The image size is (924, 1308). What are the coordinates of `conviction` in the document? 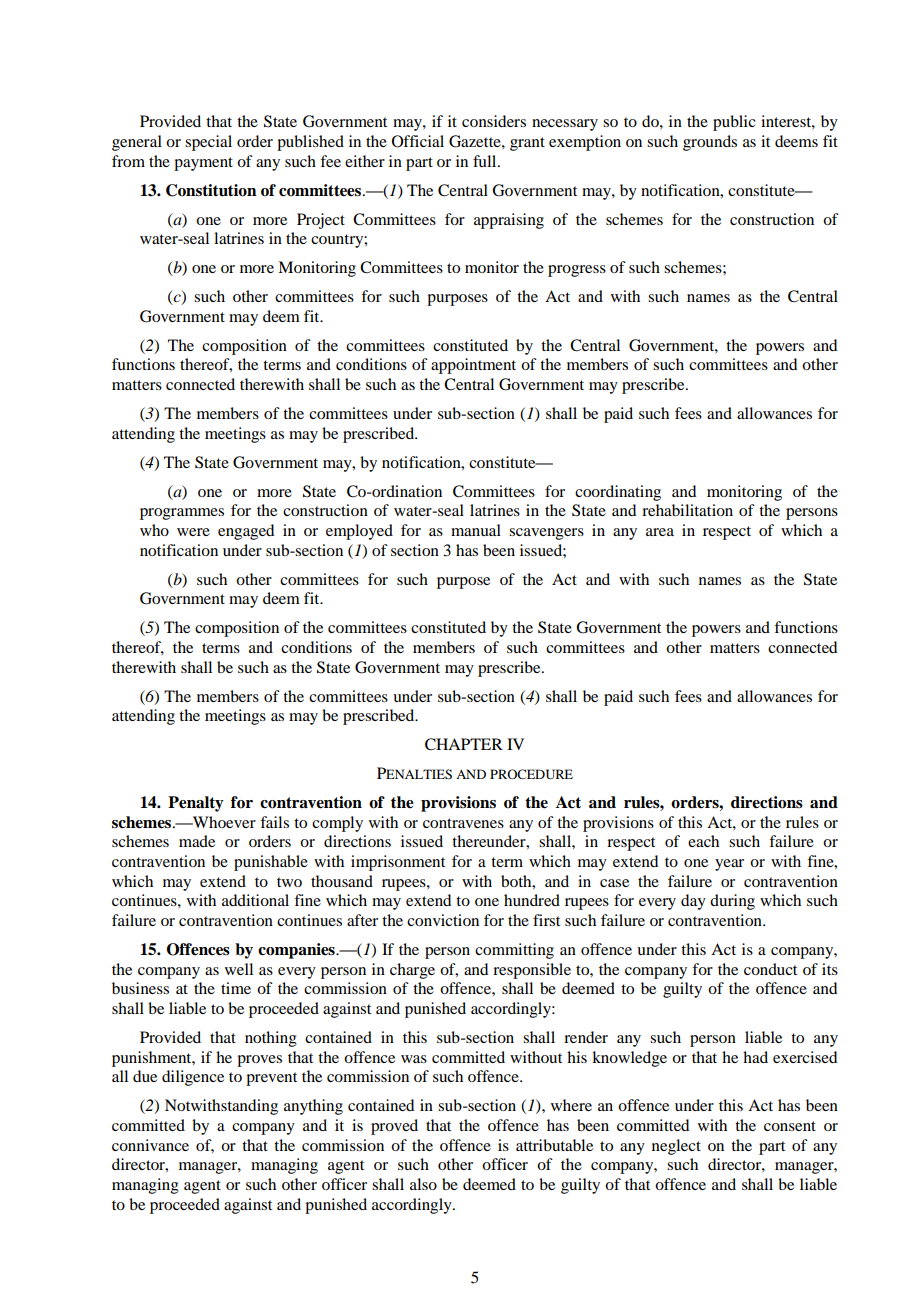 It's located at (443, 920).
